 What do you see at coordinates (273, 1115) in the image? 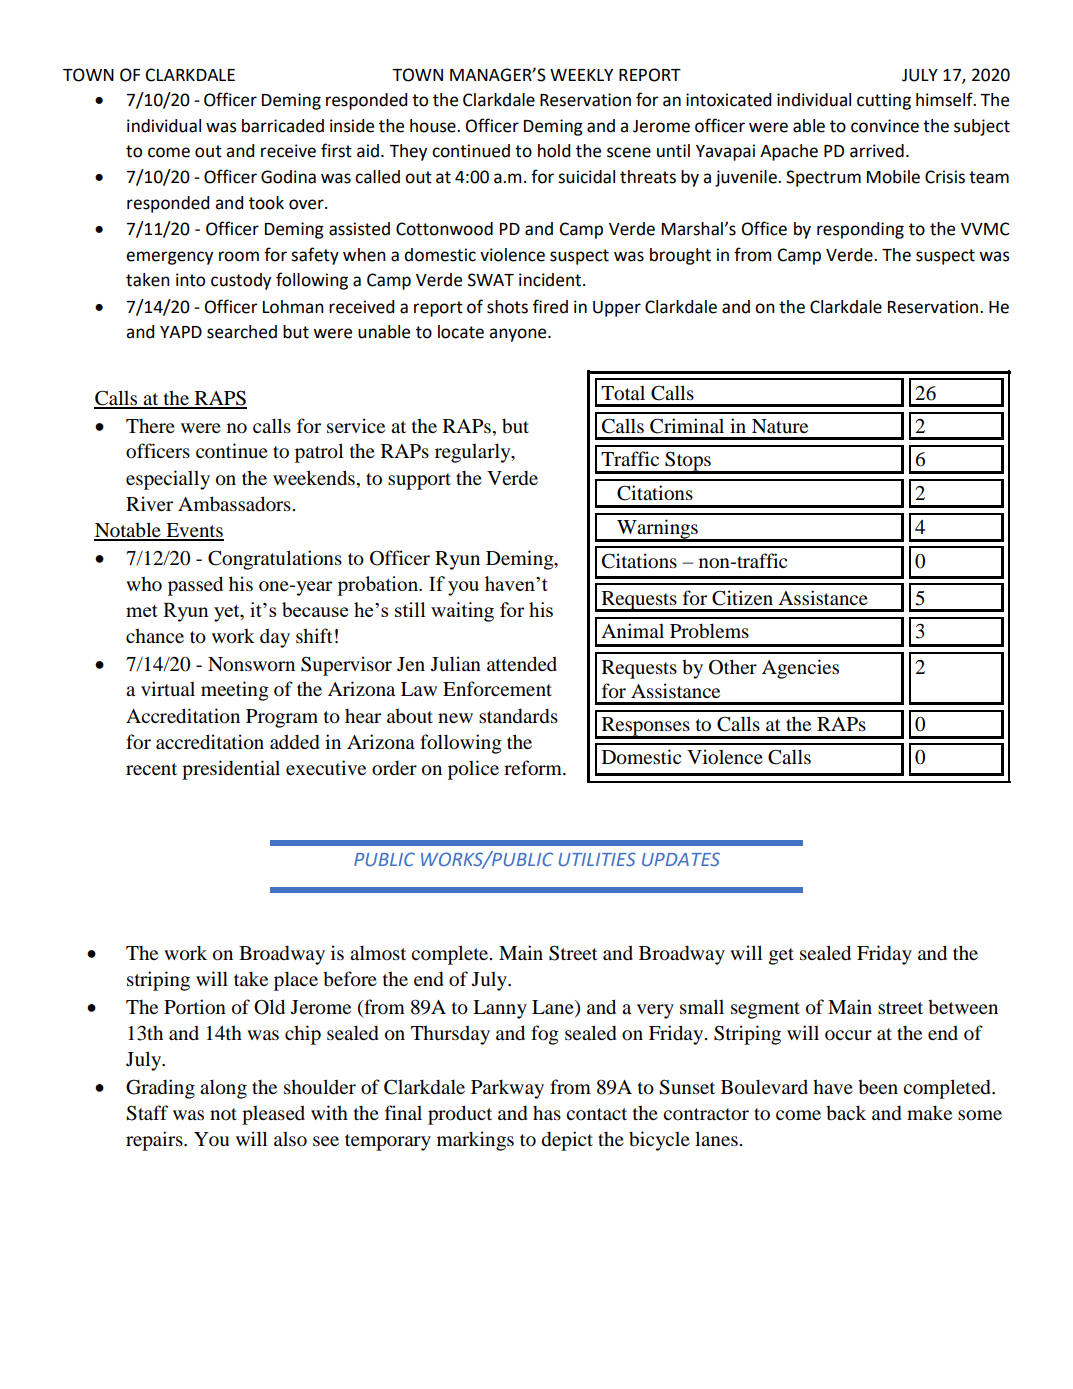
I see `pleased` at bounding box center [273, 1115].
